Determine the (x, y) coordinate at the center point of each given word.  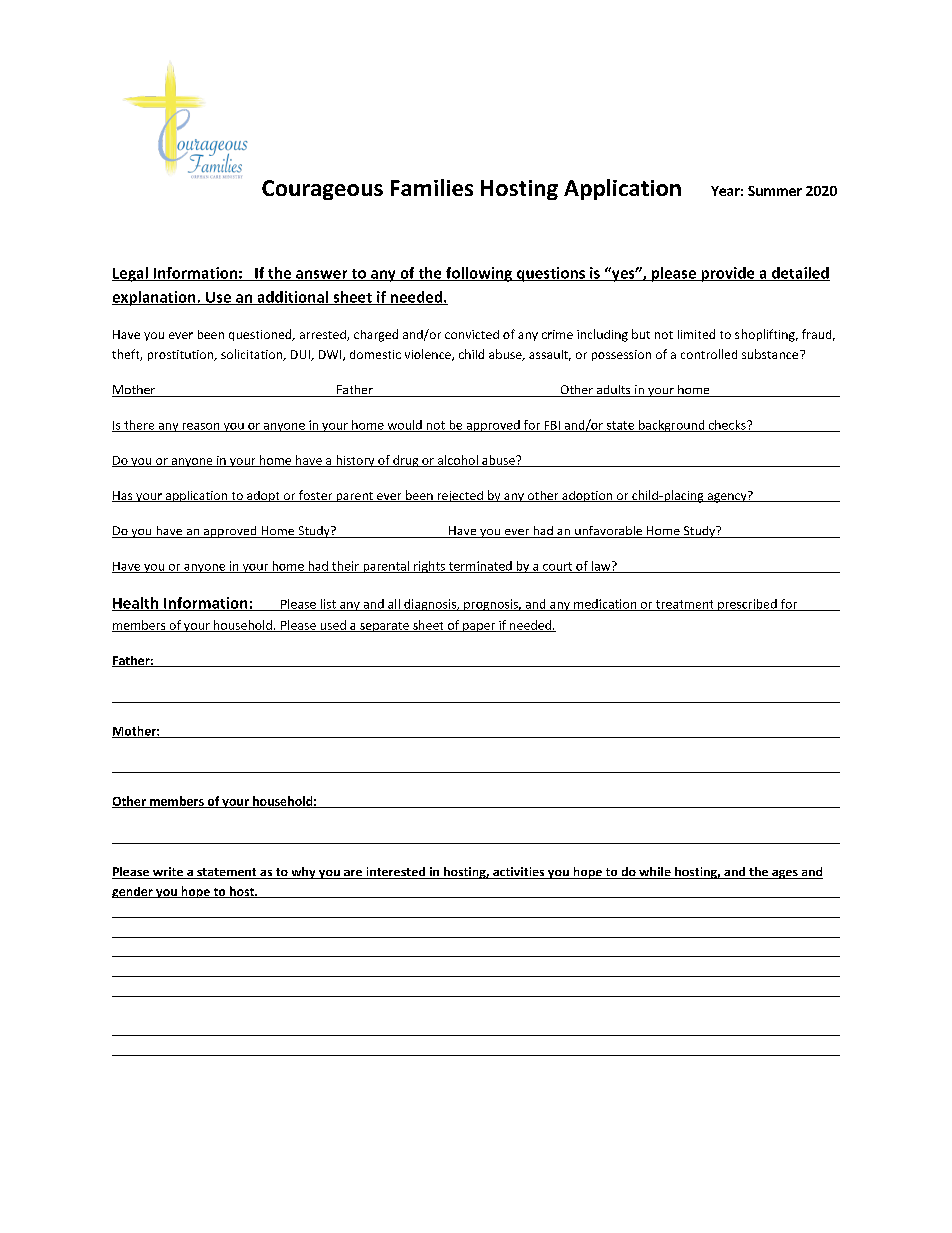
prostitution (182, 355)
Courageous (322, 190)
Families (432, 187)
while (655, 873)
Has (123, 496)
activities (519, 873)
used (333, 626)
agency (727, 497)
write (167, 873)
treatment (685, 605)
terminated (480, 567)
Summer (775, 191)
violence (429, 355)
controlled (709, 354)
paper (479, 627)
